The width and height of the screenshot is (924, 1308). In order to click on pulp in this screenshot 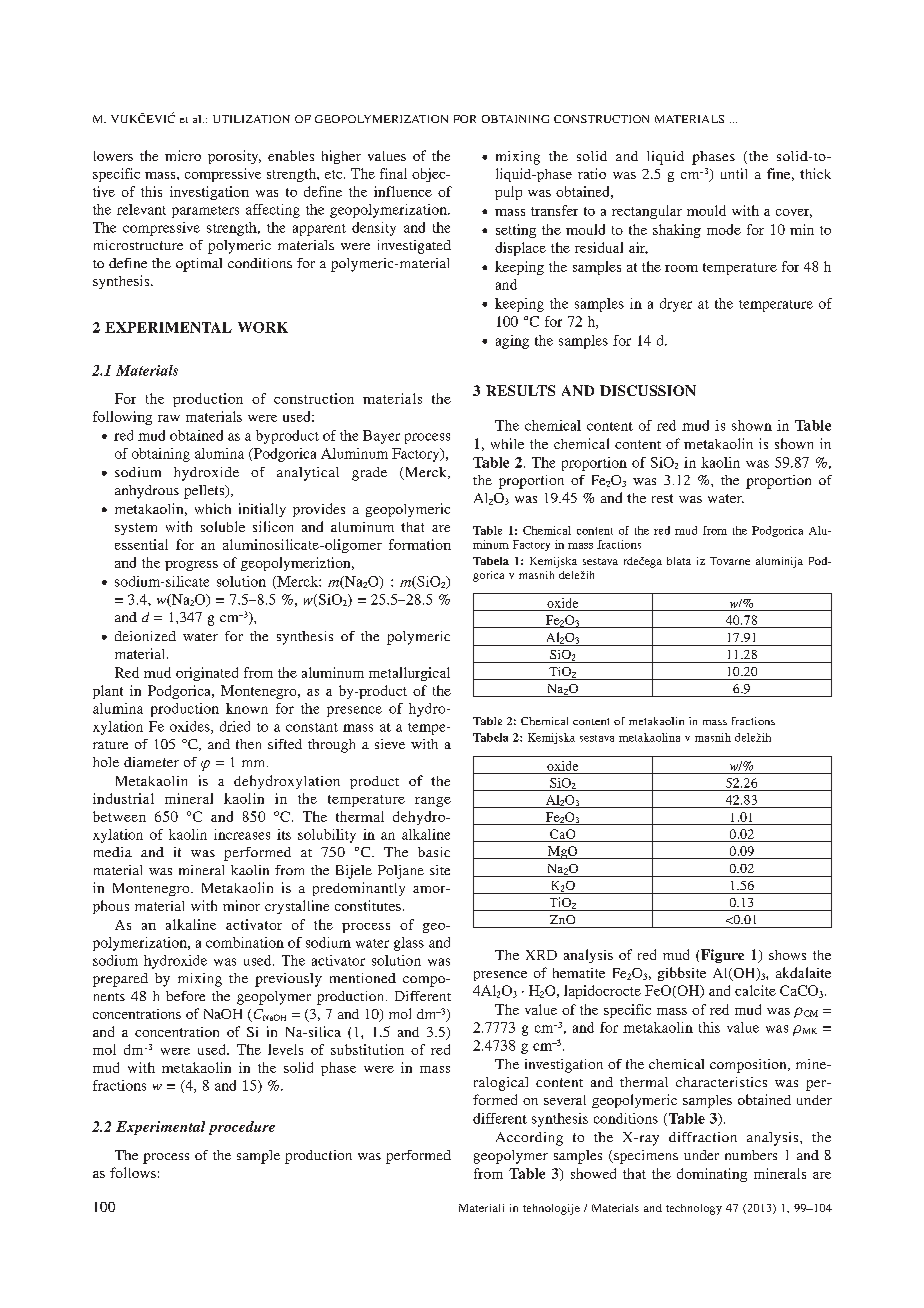, I will do `click(508, 193)`.
